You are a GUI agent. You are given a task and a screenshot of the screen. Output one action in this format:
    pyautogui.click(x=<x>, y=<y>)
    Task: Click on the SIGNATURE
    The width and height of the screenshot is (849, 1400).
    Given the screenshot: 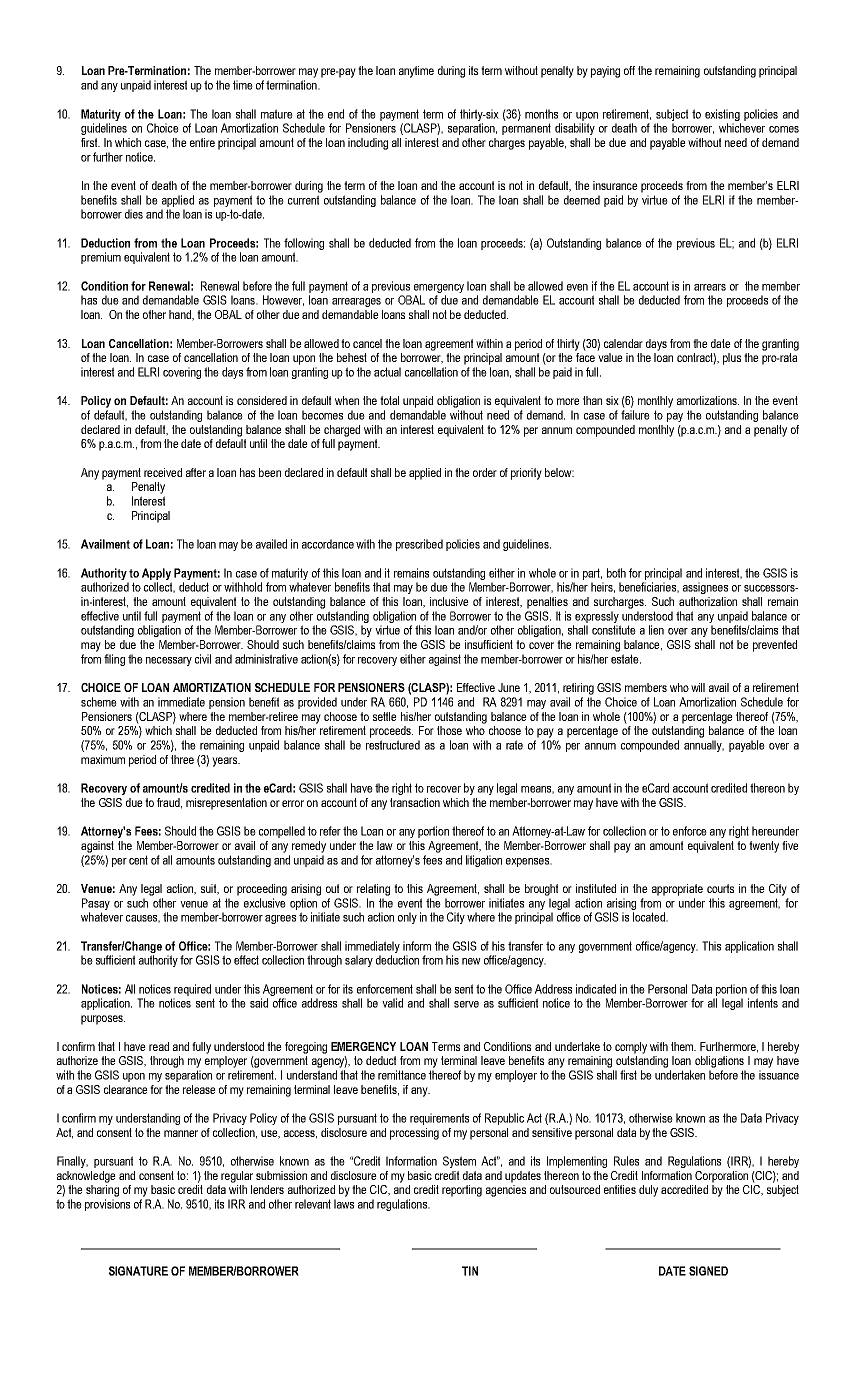 What is the action you would take?
    pyautogui.click(x=138, y=1271)
